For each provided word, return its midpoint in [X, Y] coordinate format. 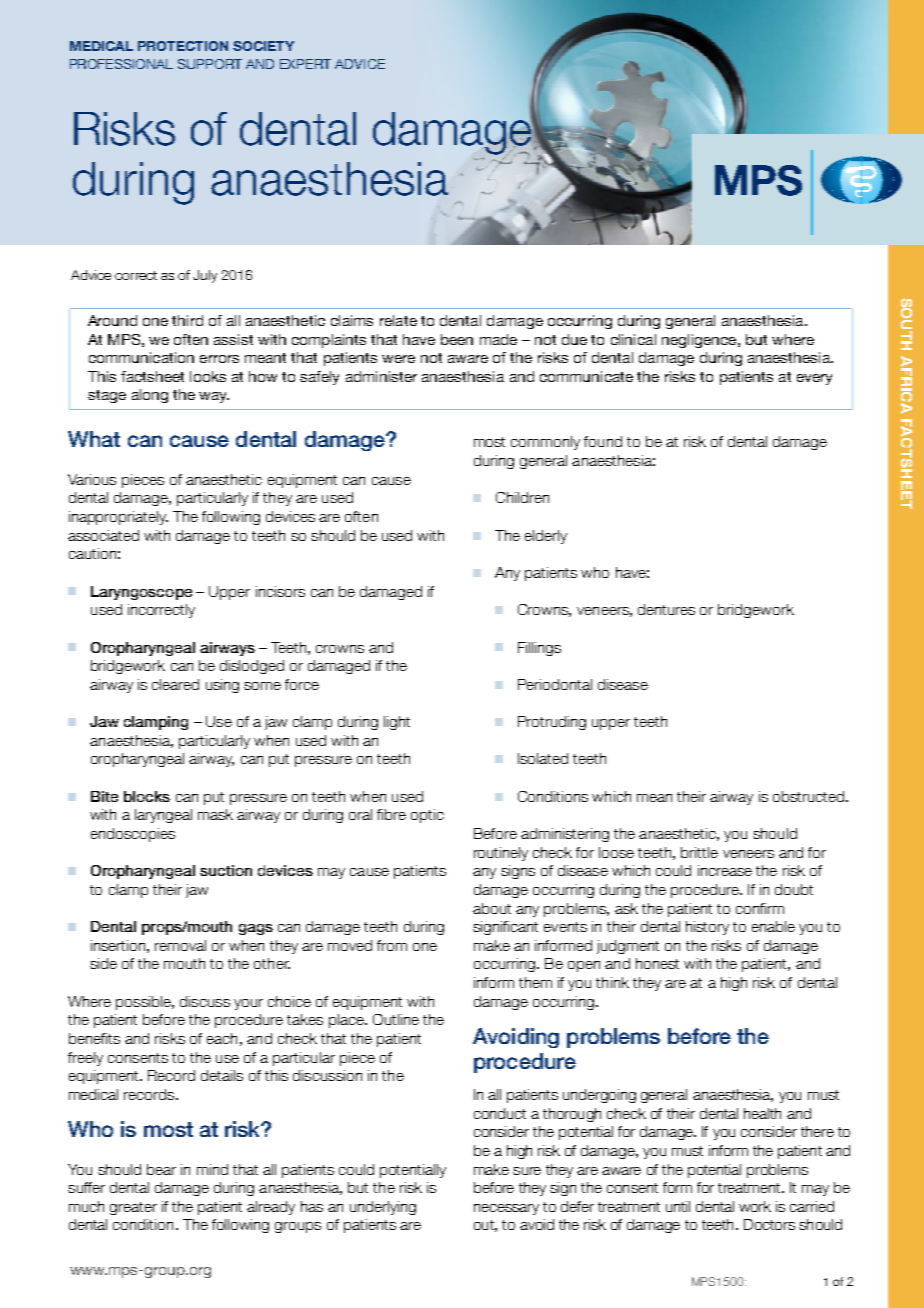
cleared [175, 684]
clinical [633, 339]
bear [161, 1169]
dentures [666, 609]
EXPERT [305, 64]
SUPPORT [210, 64]
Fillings [539, 649]
